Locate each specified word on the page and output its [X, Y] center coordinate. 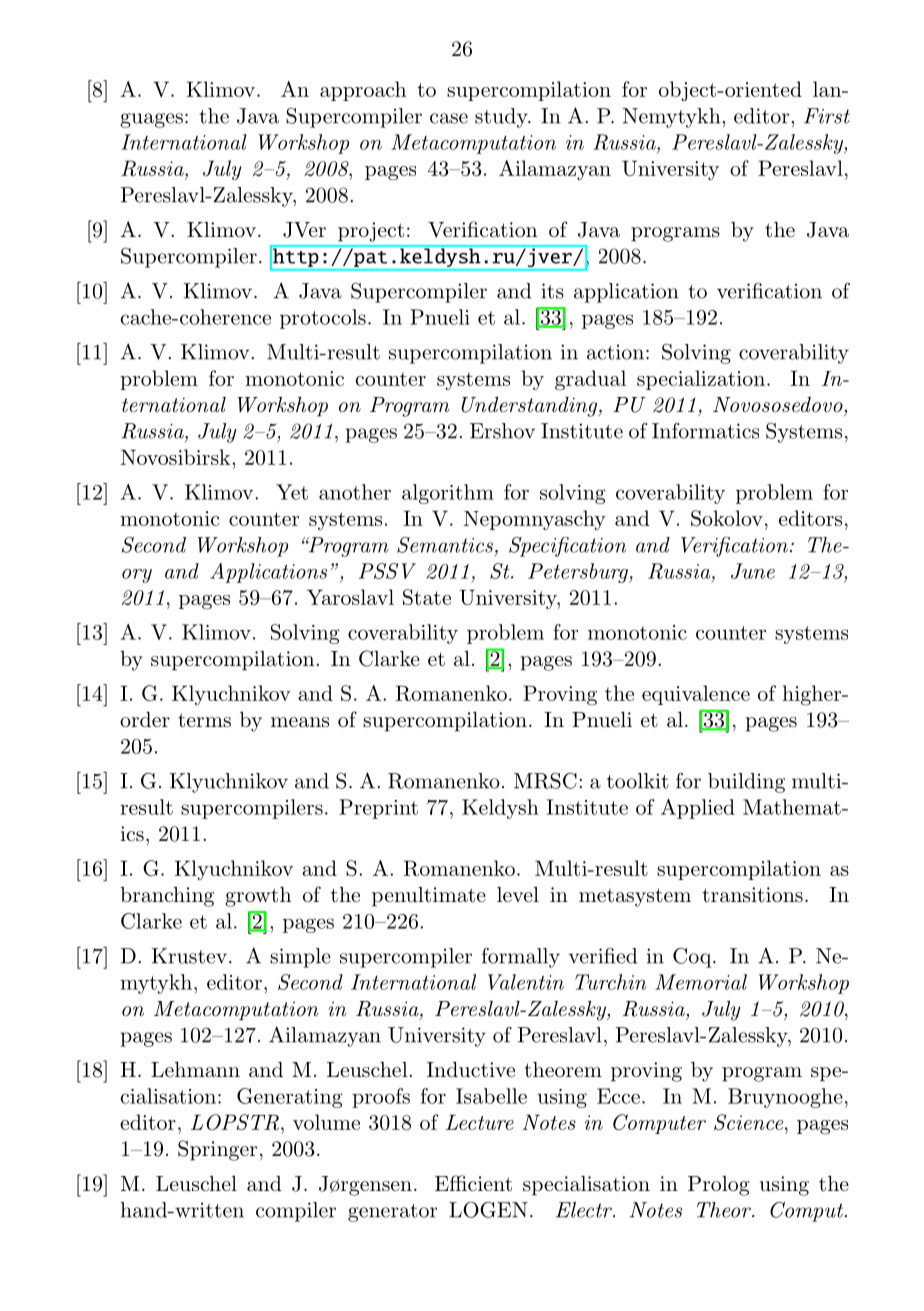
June [753, 571]
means [300, 722]
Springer [217, 1150]
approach [363, 91]
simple [300, 958]
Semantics [445, 545]
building [746, 783]
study [502, 118]
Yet [292, 492]
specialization [701, 380]
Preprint [378, 809]
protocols [323, 319]
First [827, 116]
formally [521, 958]
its [552, 291]
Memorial [701, 982]
